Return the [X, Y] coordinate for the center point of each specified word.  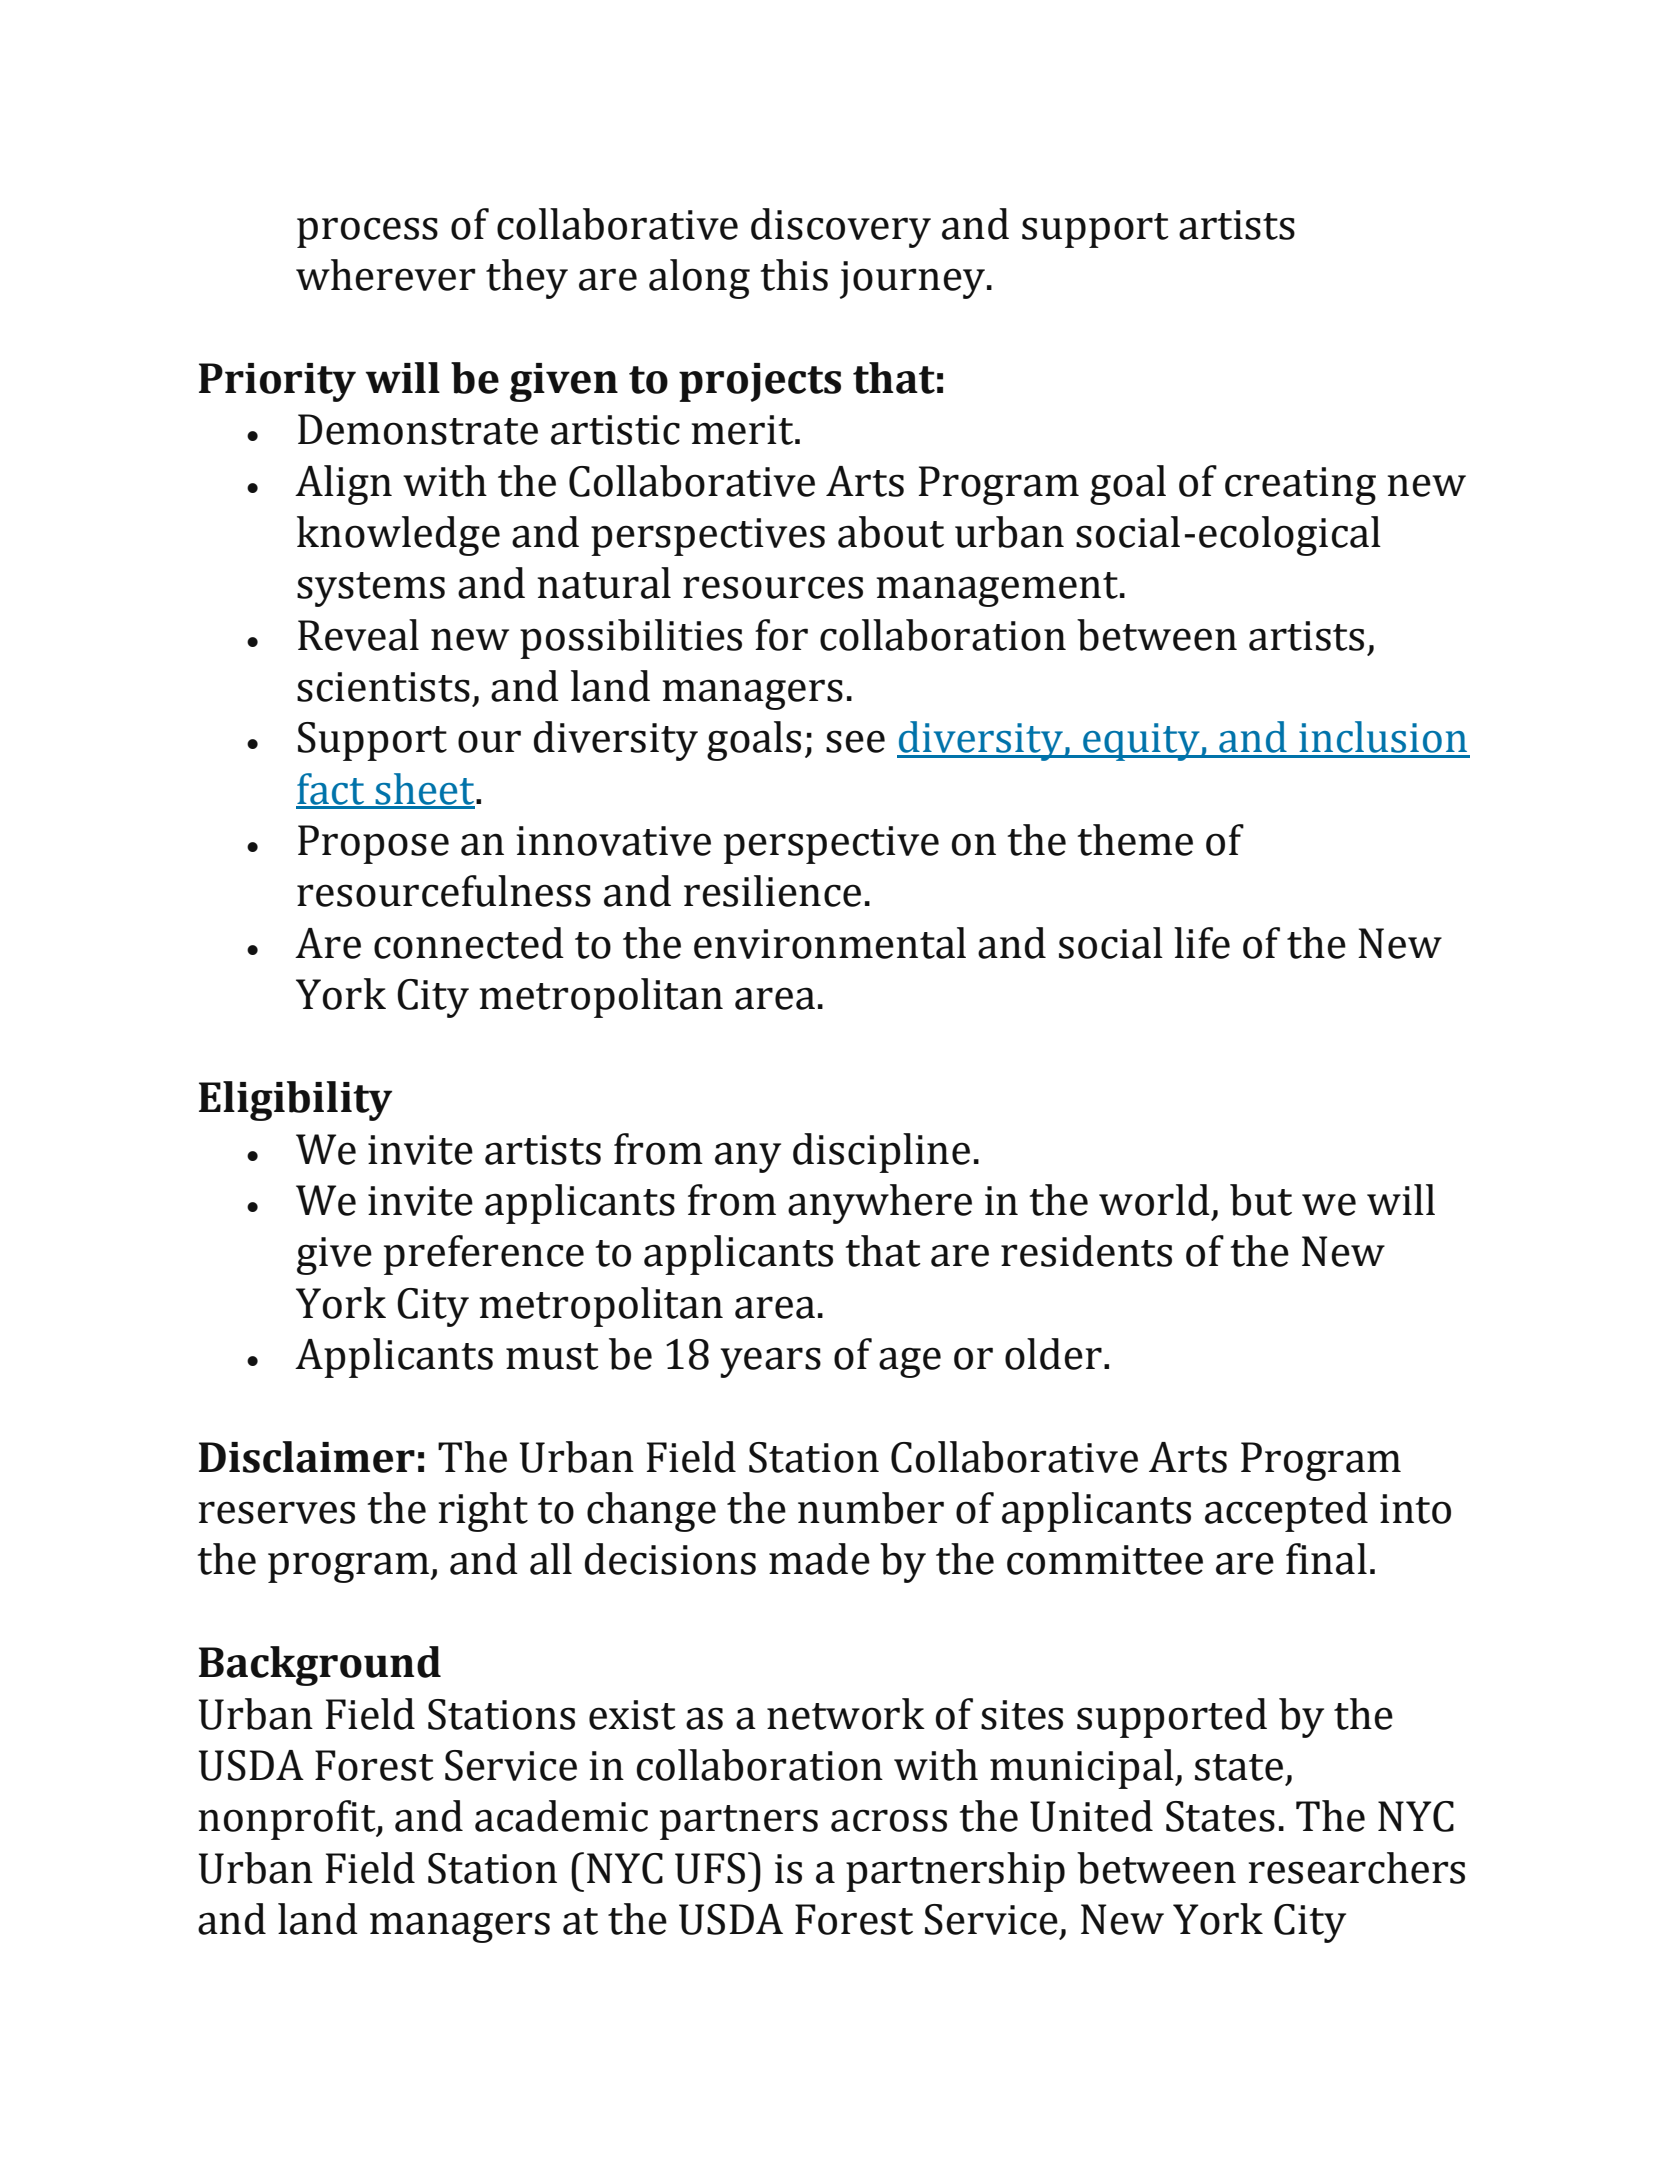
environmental [830, 943]
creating [1300, 486]
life [1202, 943]
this [794, 275]
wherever [385, 275]
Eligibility [295, 1101]
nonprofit [288, 1820]
